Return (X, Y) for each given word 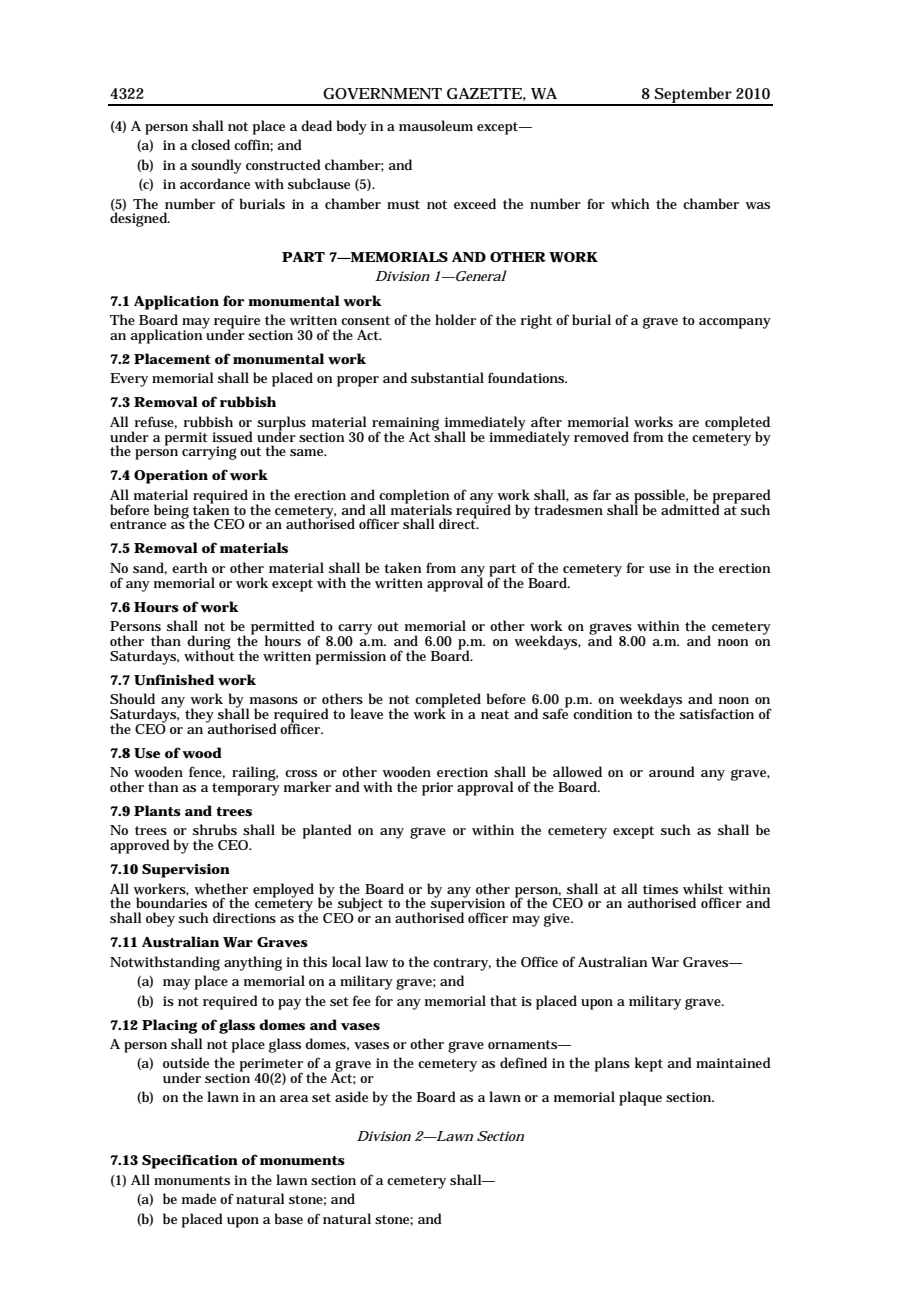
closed (210, 144)
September (693, 96)
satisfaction (717, 713)
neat (495, 714)
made (199, 1198)
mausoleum (436, 125)
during (209, 643)
